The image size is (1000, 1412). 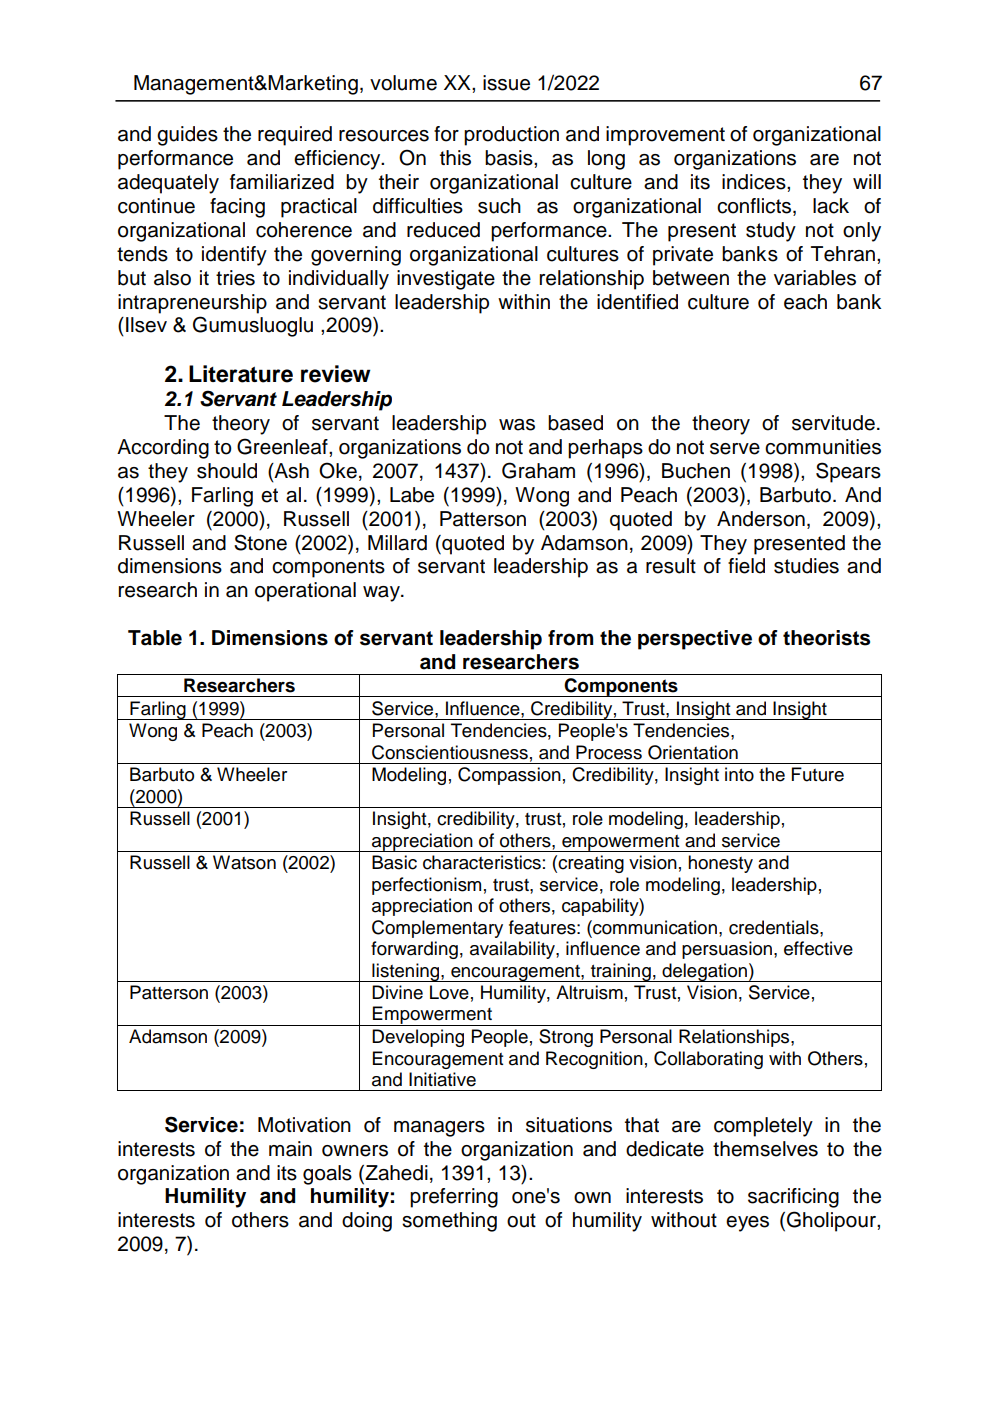 I want to click on theorists, so click(x=826, y=638).
